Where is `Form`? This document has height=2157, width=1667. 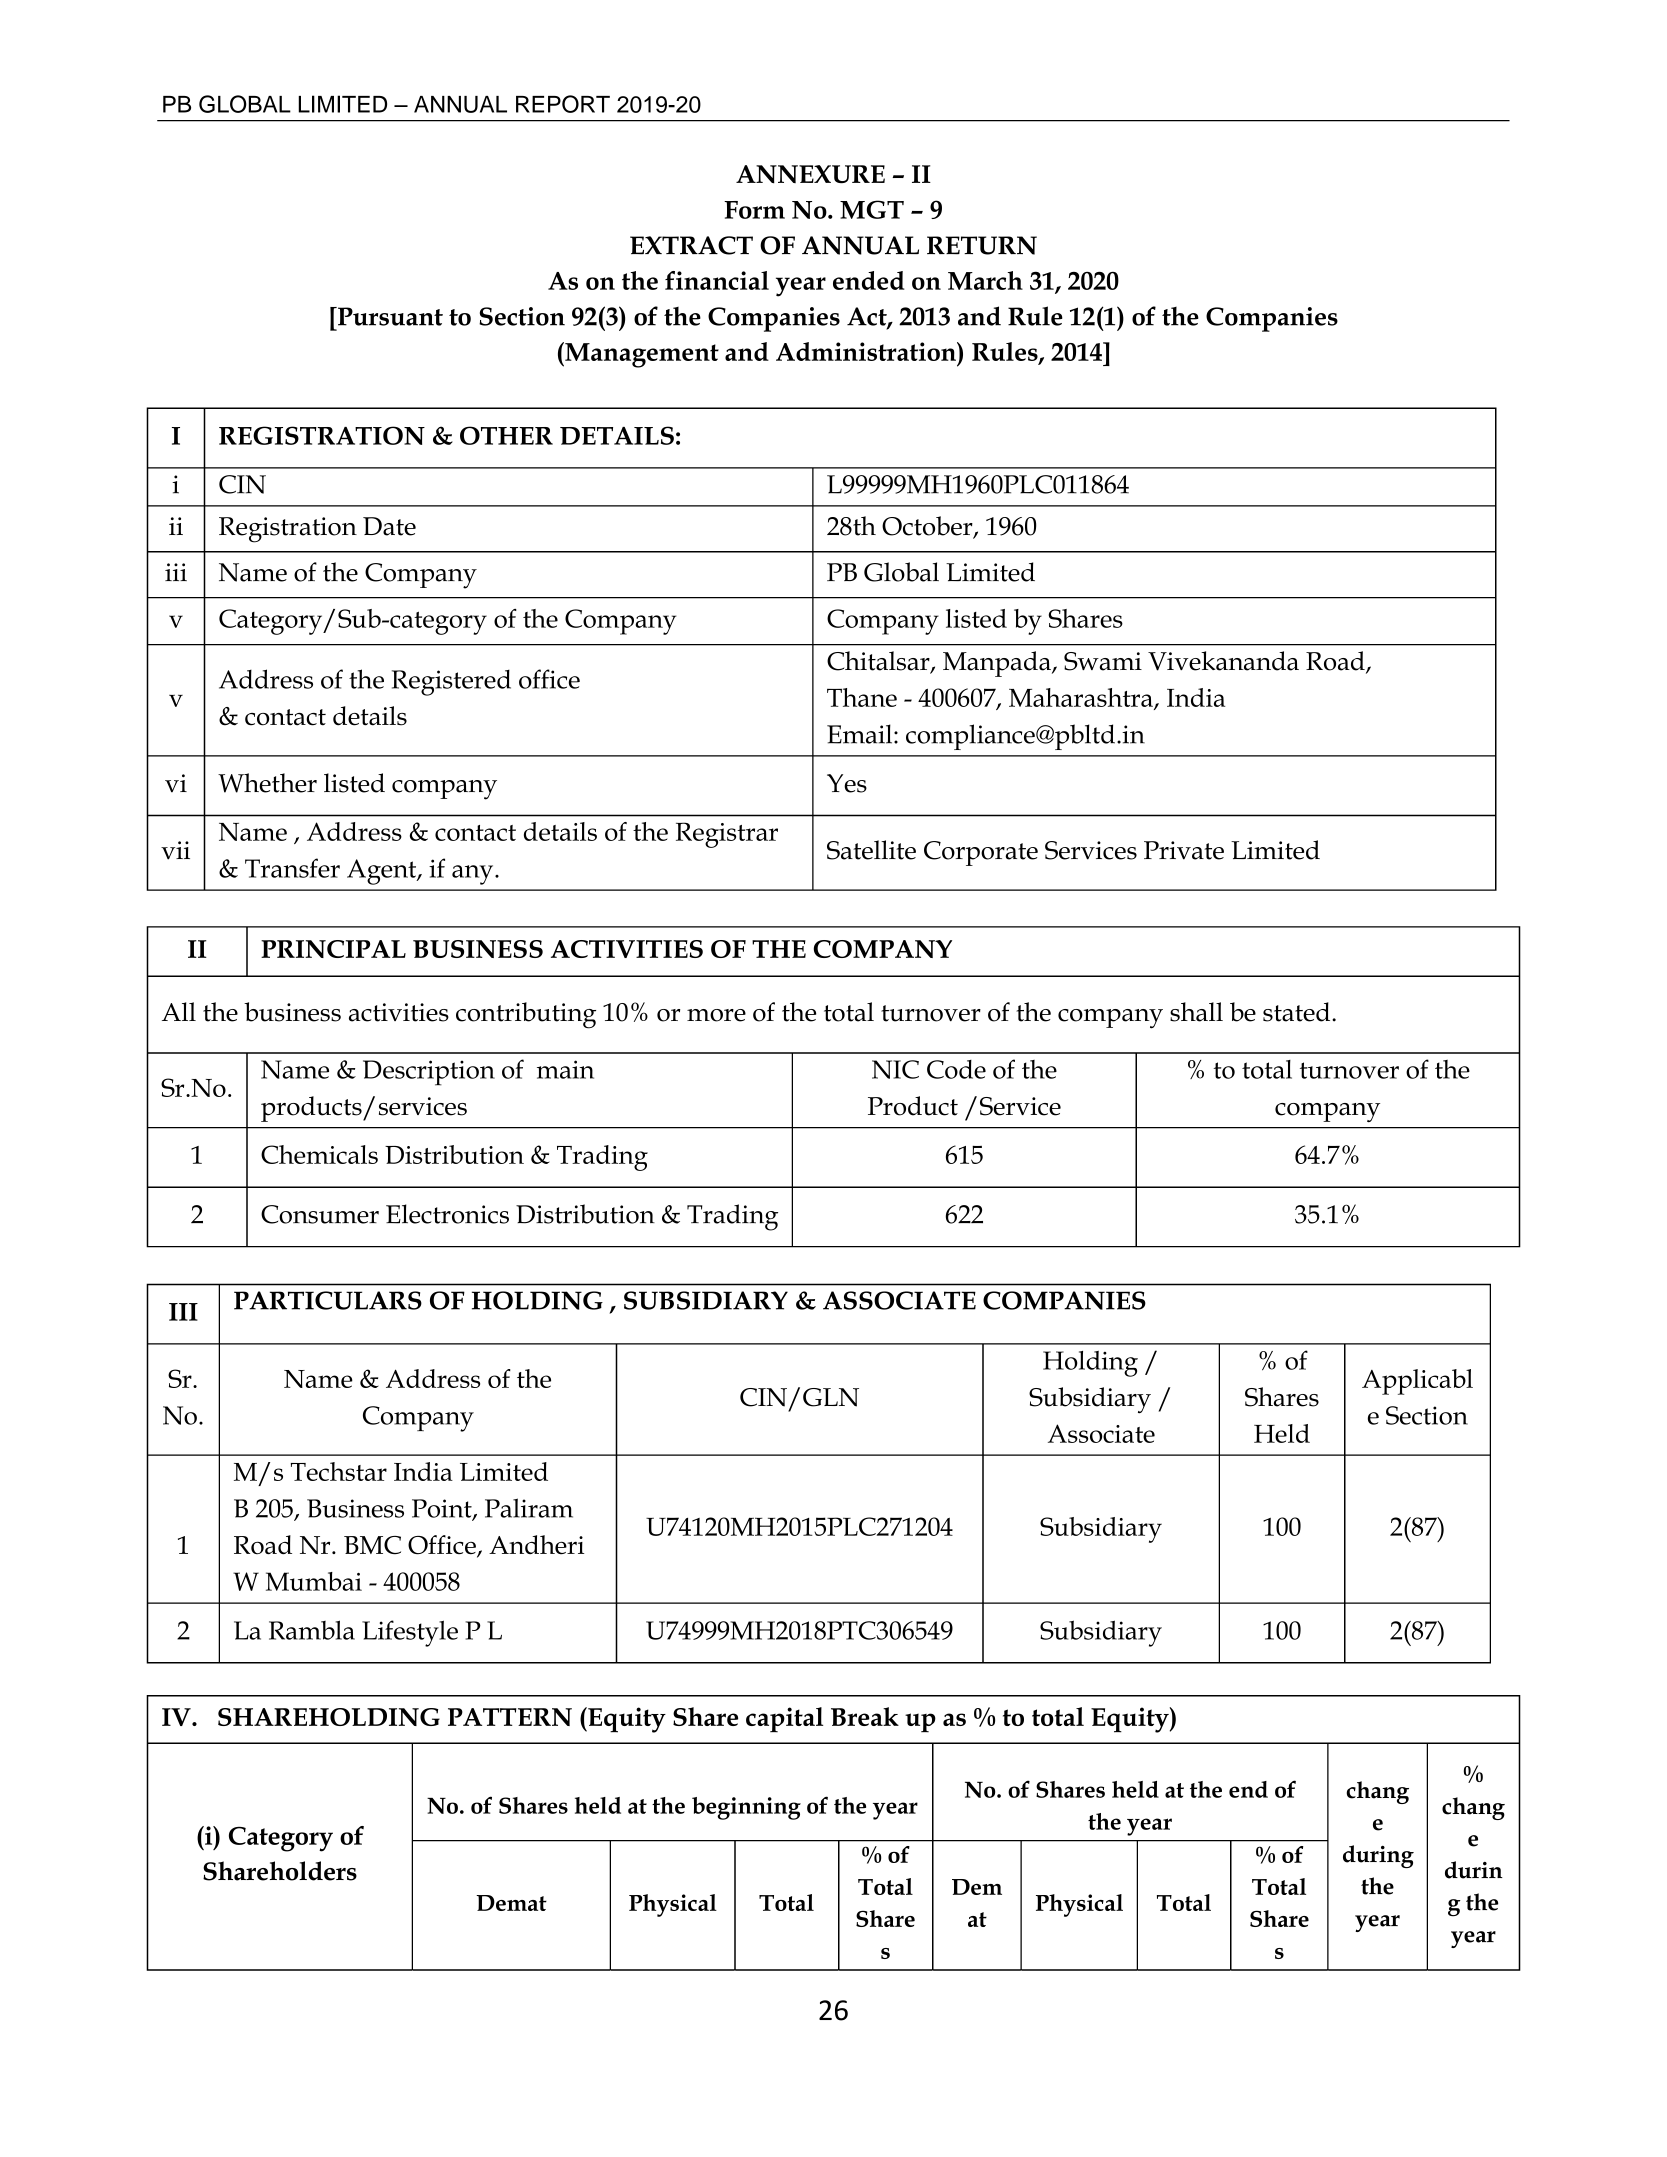 Form is located at coordinates (754, 210).
